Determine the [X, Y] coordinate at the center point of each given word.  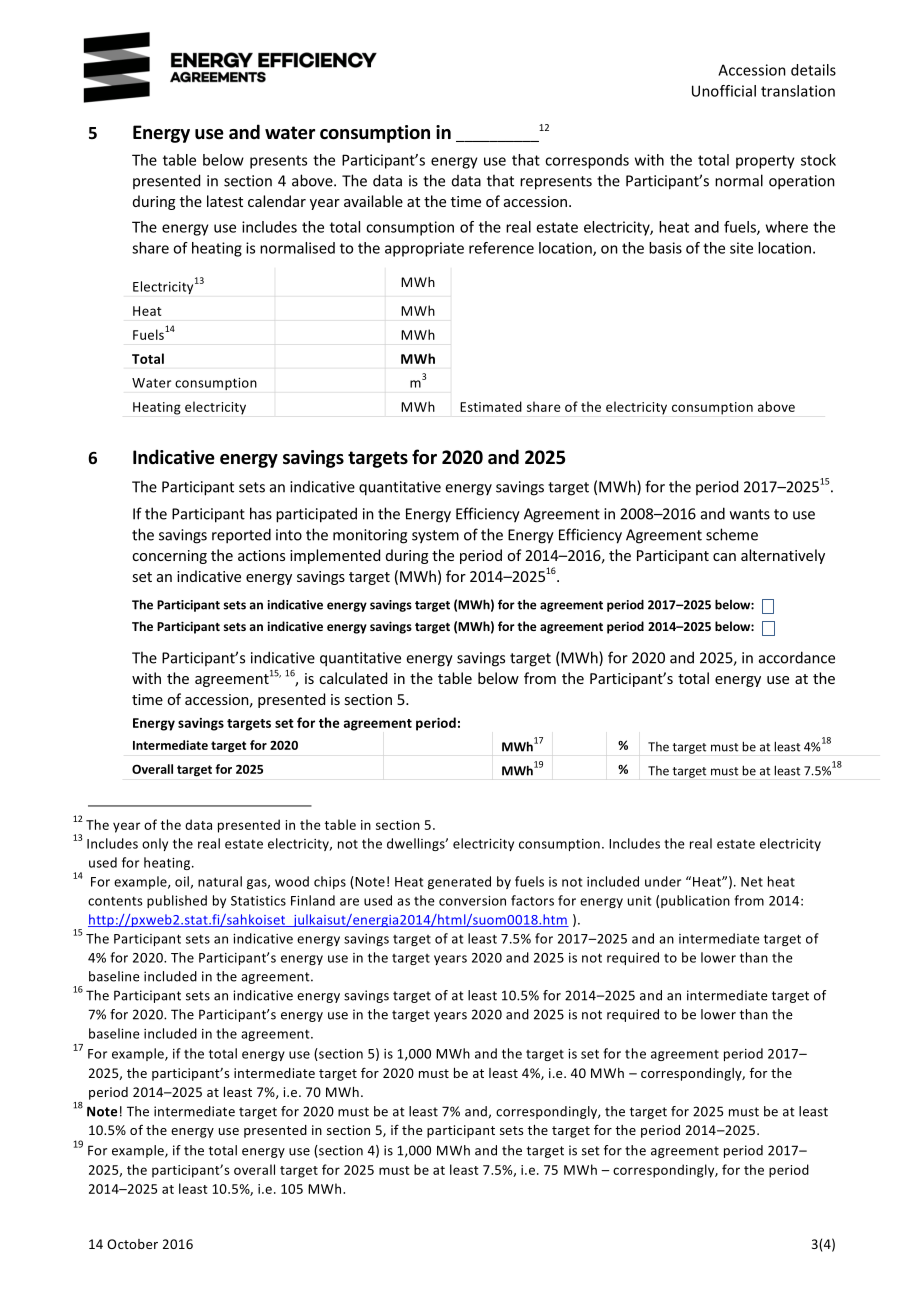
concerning [169, 557]
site [741, 248]
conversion [472, 901]
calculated [353, 678]
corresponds [587, 161]
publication [695, 901]
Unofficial [724, 91]
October [132, 1244]
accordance [797, 657]
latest [225, 201]
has [261, 513]
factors [532, 900]
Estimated [491, 406]
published [177, 901]
